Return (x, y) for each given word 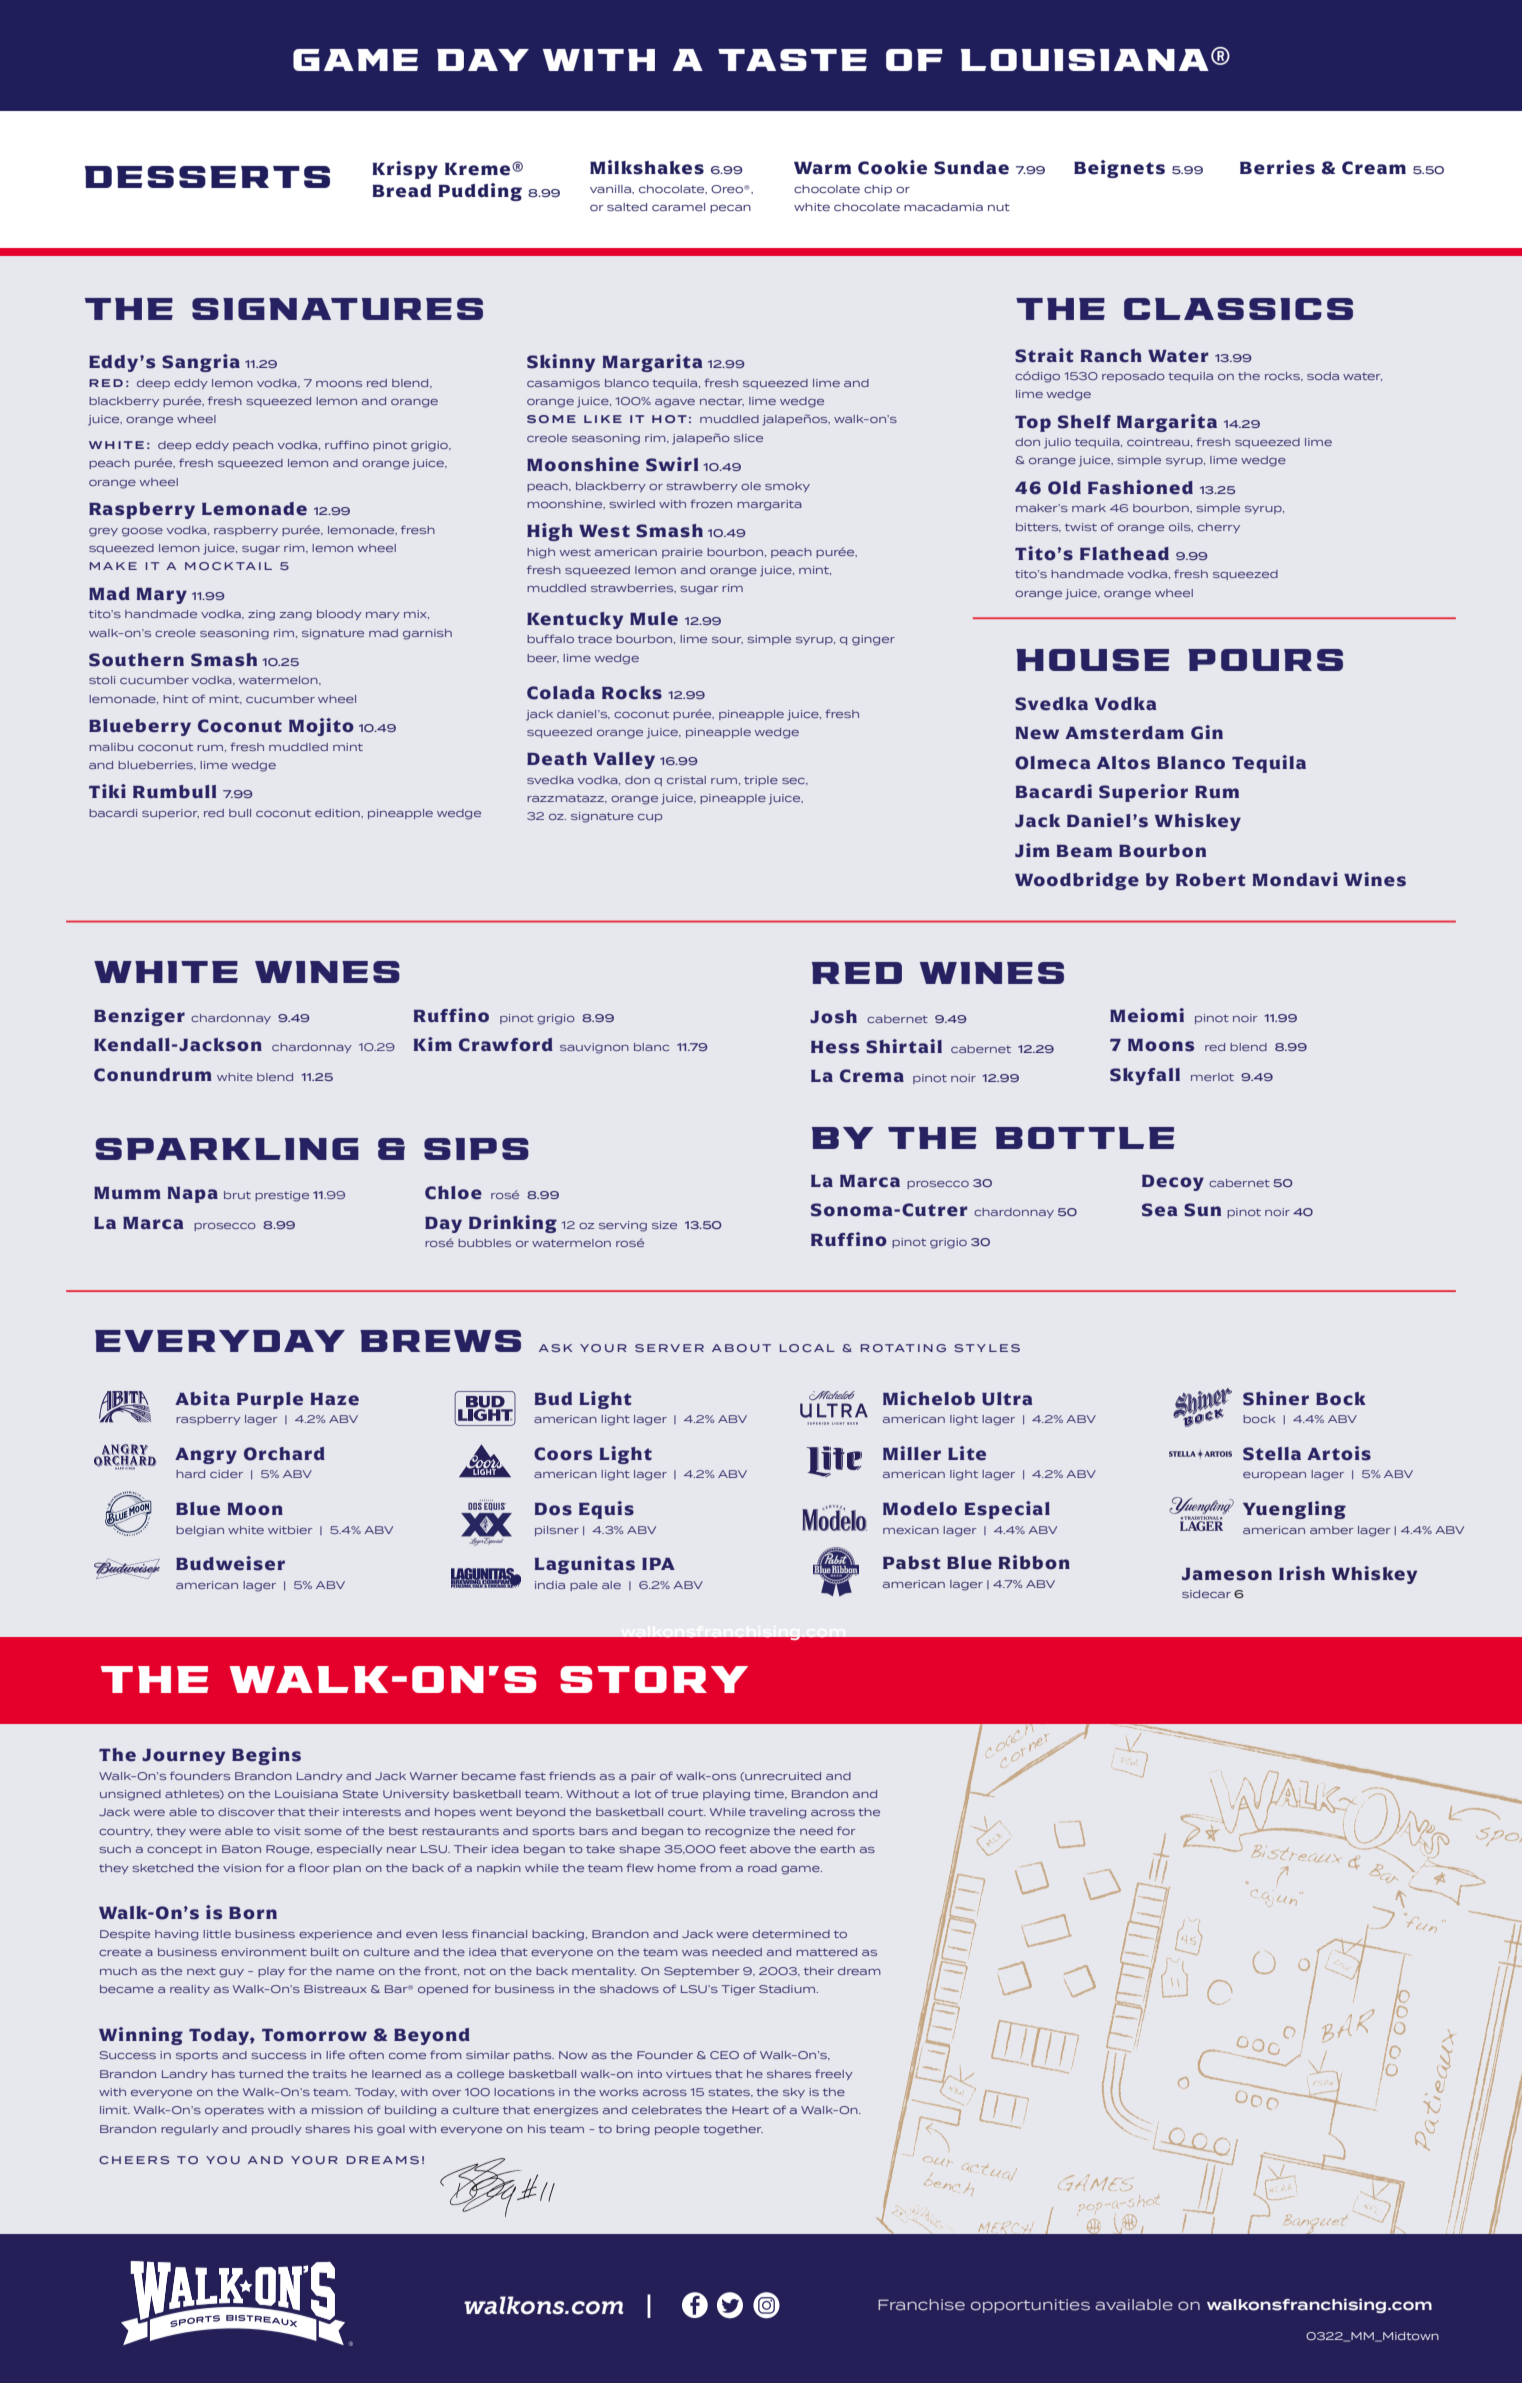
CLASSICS (1238, 309)
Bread (401, 191)
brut (237, 1195)
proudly (277, 2130)
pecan (730, 208)
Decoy (1173, 1183)
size (664, 1225)
